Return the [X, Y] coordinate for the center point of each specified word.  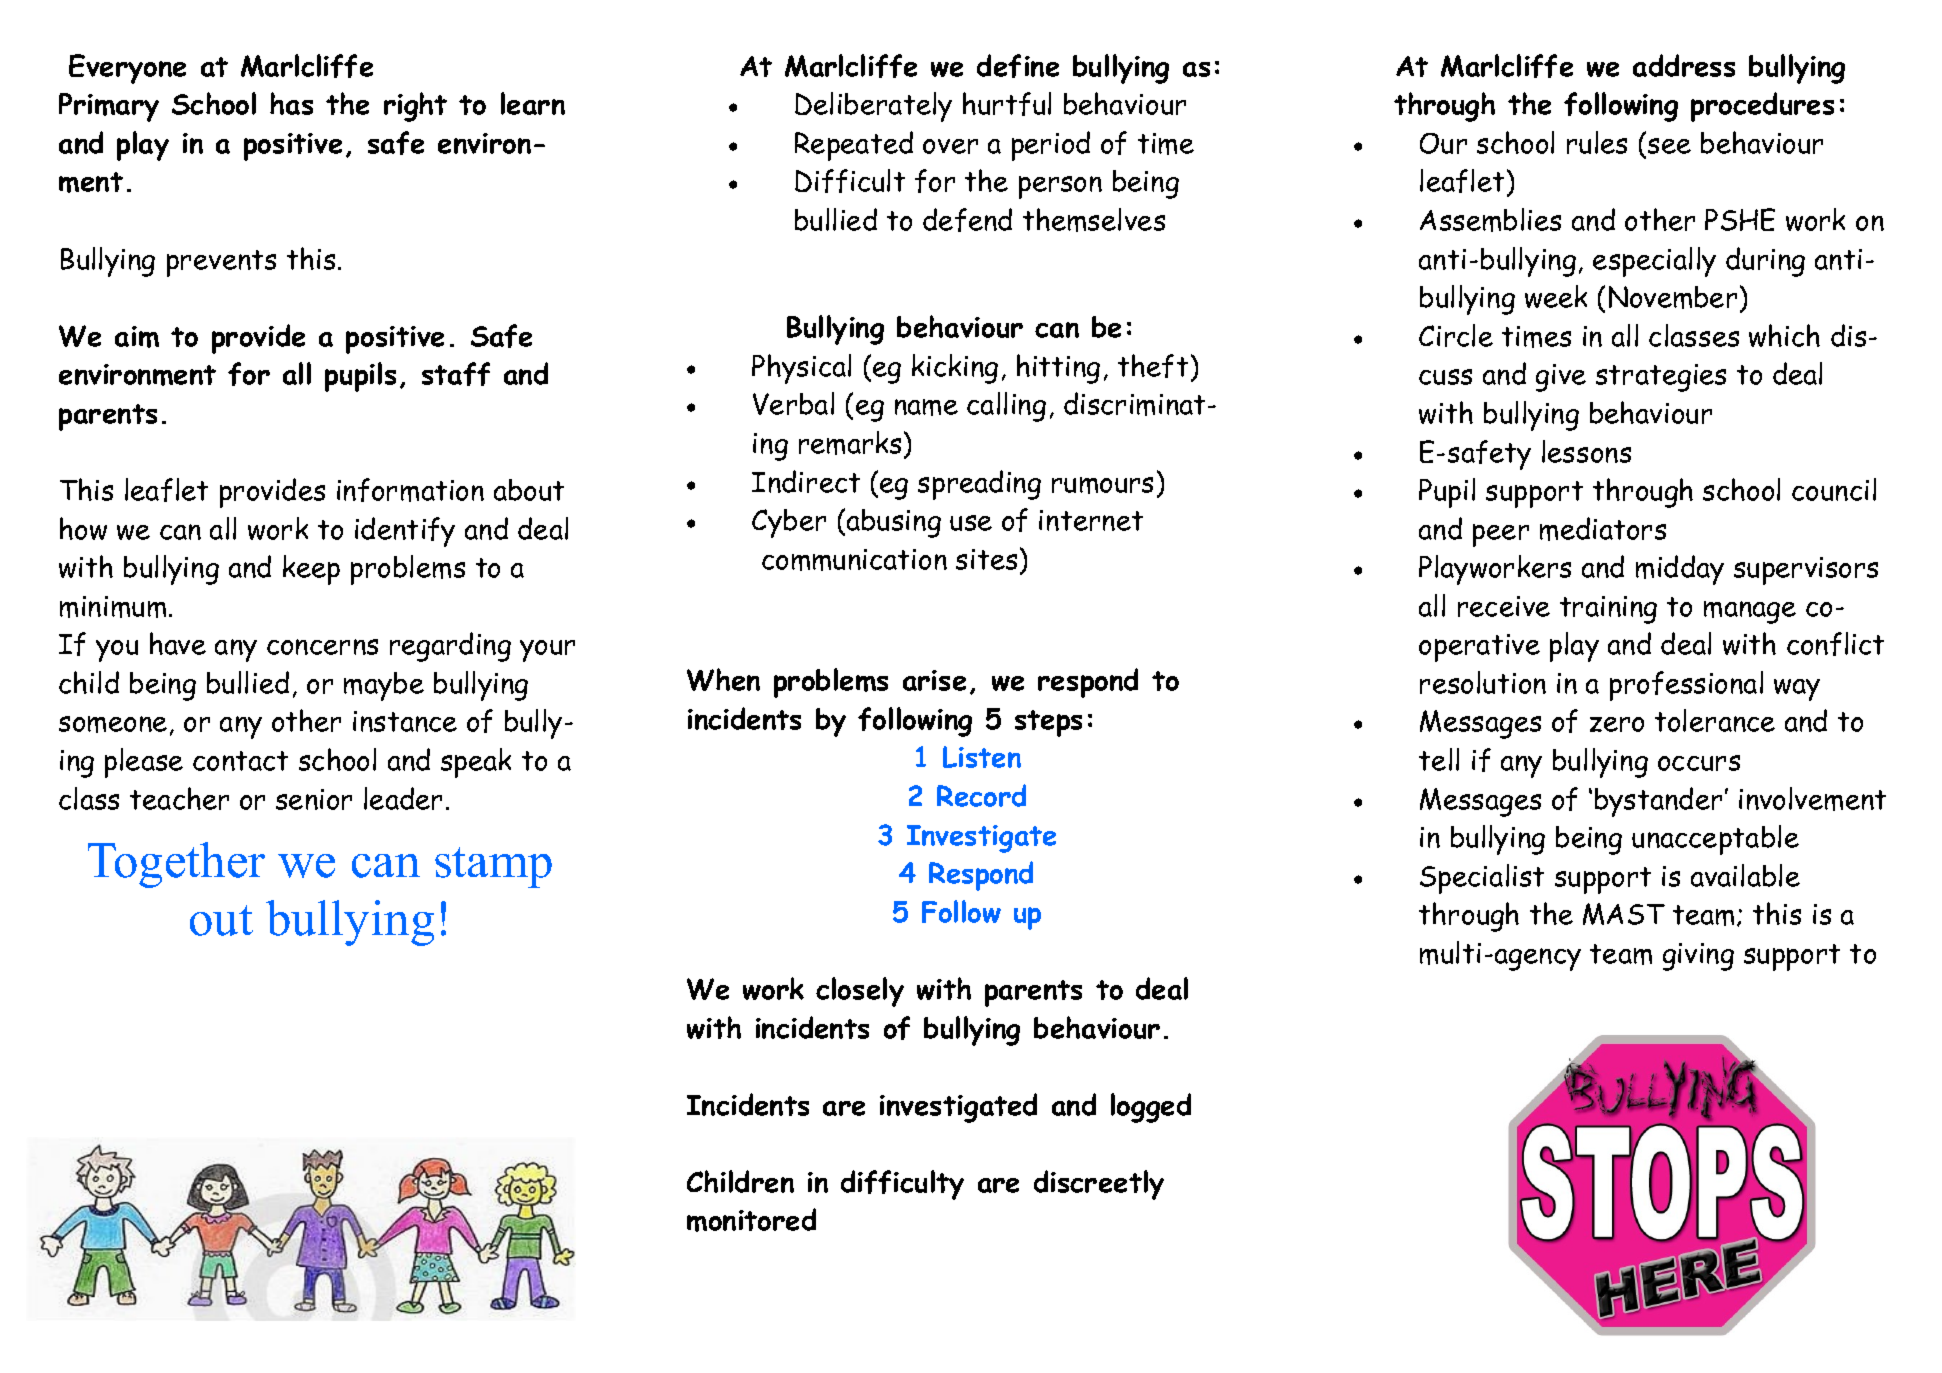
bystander [1658, 802]
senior [314, 799]
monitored [751, 1220]
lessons [1586, 451]
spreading [979, 485]
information [410, 490]
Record [981, 795]
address [1684, 65]
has [291, 103]
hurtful [1007, 104]
